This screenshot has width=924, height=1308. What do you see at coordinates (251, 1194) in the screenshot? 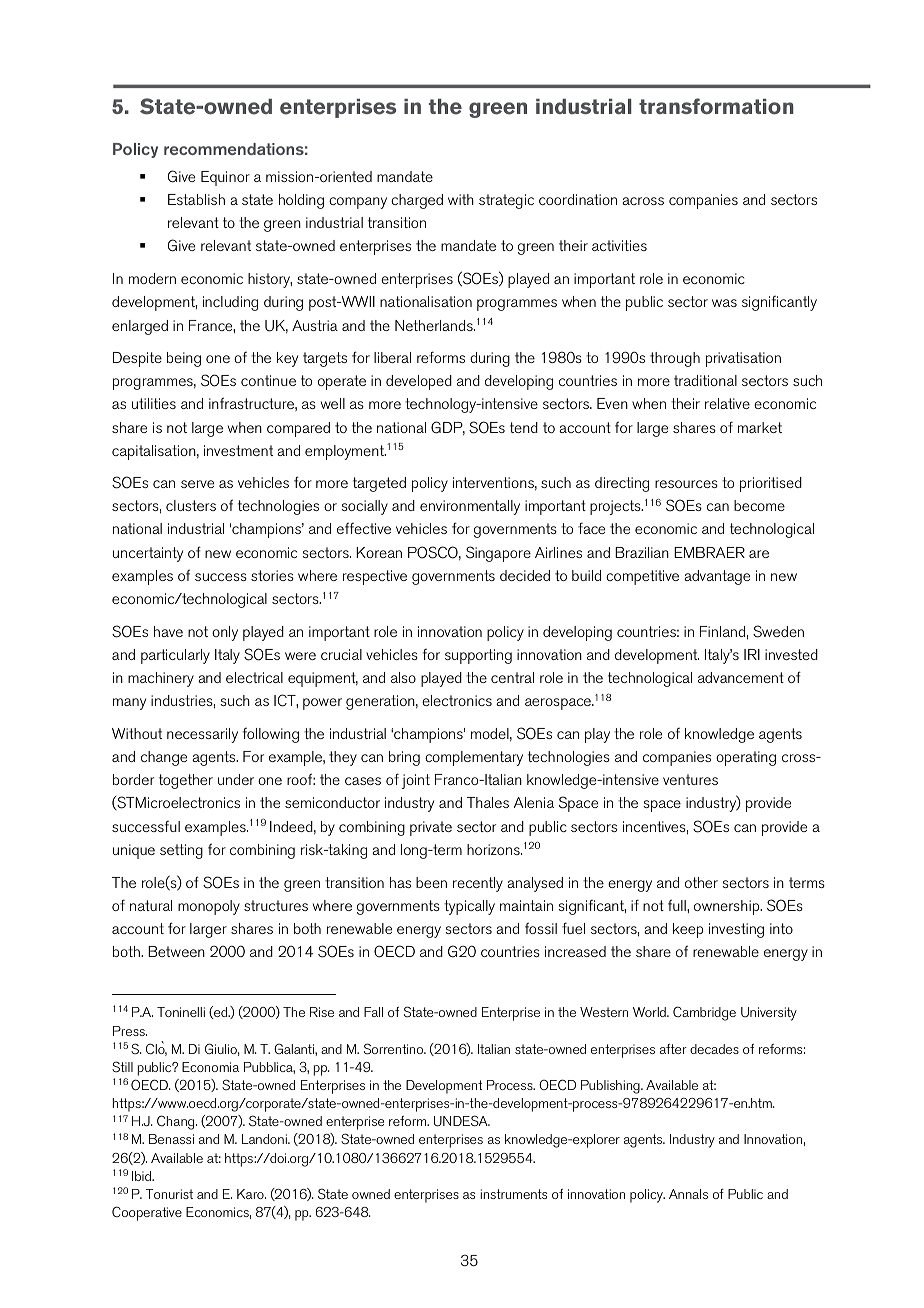
I see `Karo` at bounding box center [251, 1194].
